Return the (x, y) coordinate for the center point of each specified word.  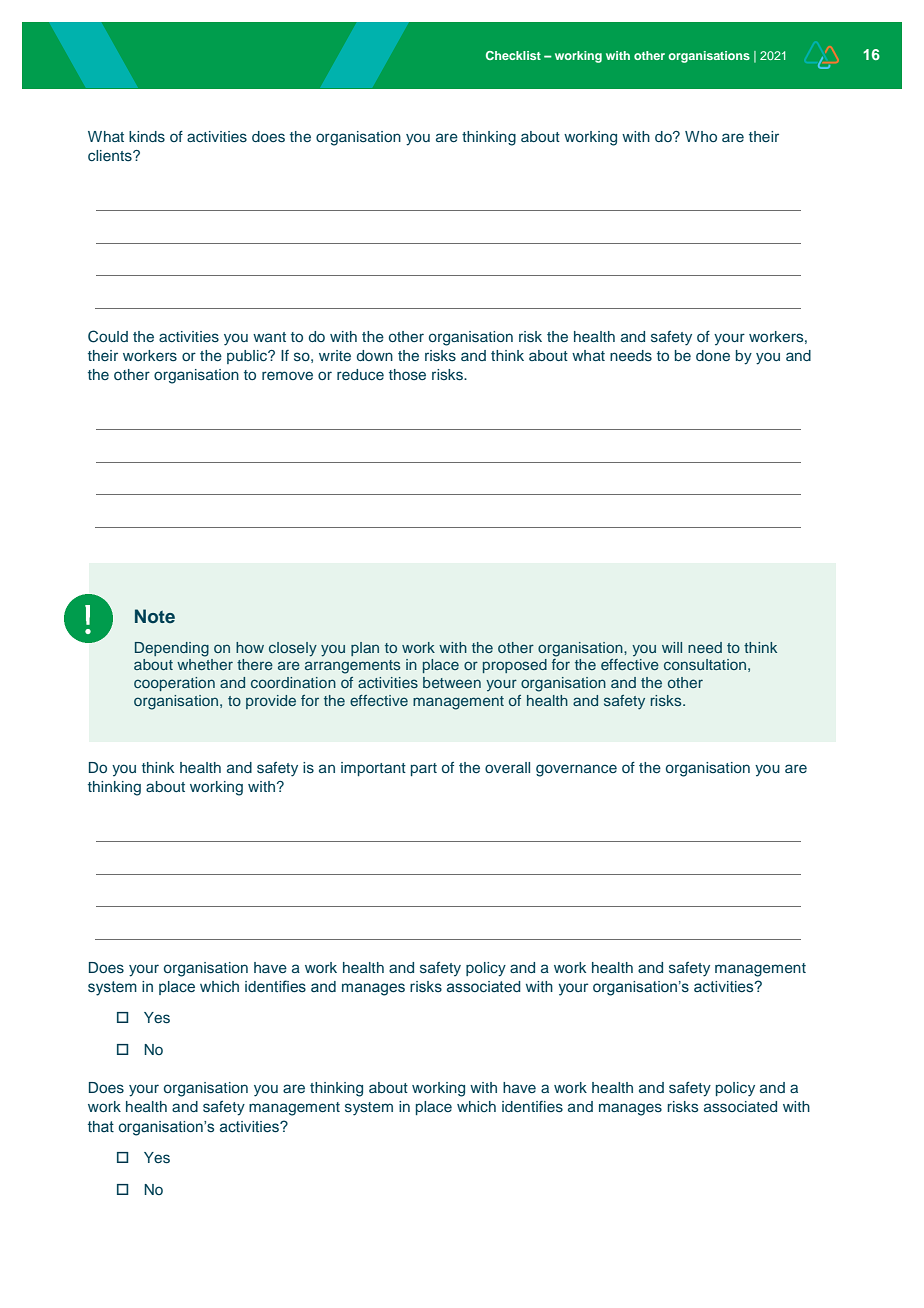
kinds (147, 136)
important (373, 769)
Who (701, 136)
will (672, 647)
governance (576, 770)
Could (108, 336)
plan (365, 649)
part (424, 769)
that (101, 1126)
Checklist (513, 55)
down (375, 355)
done (713, 355)
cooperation (174, 684)
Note (155, 616)
